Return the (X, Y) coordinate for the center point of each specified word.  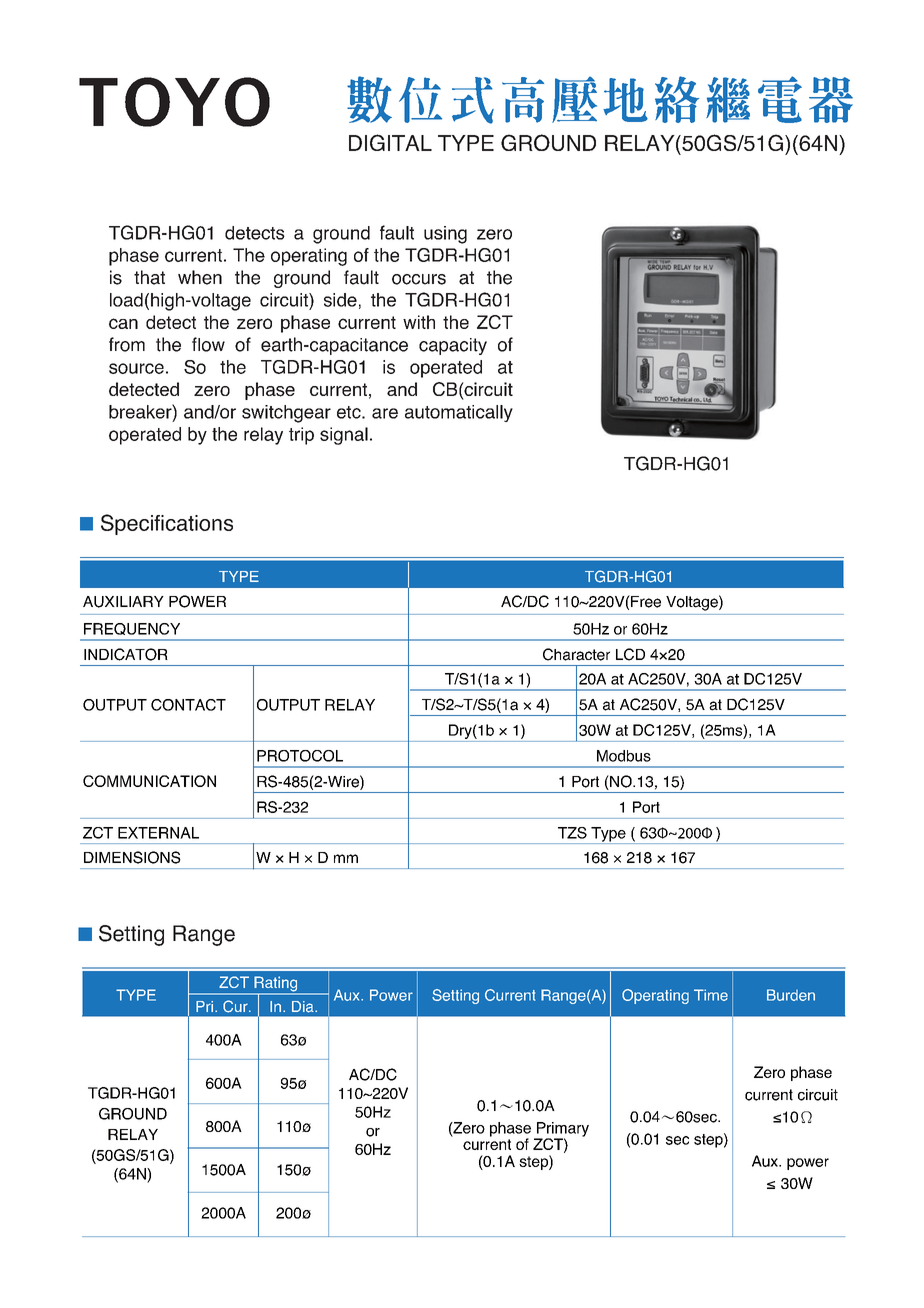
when (200, 277)
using (445, 235)
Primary (562, 1130)
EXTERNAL (158, 833)
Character (576, 654)
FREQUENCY (132, 629)
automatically (459, 413)
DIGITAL (390, 142)
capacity (453, 346)
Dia (304, 1007)
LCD (630, 654)
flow (208, 344)
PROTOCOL (300, 756)
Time (711, 995)
